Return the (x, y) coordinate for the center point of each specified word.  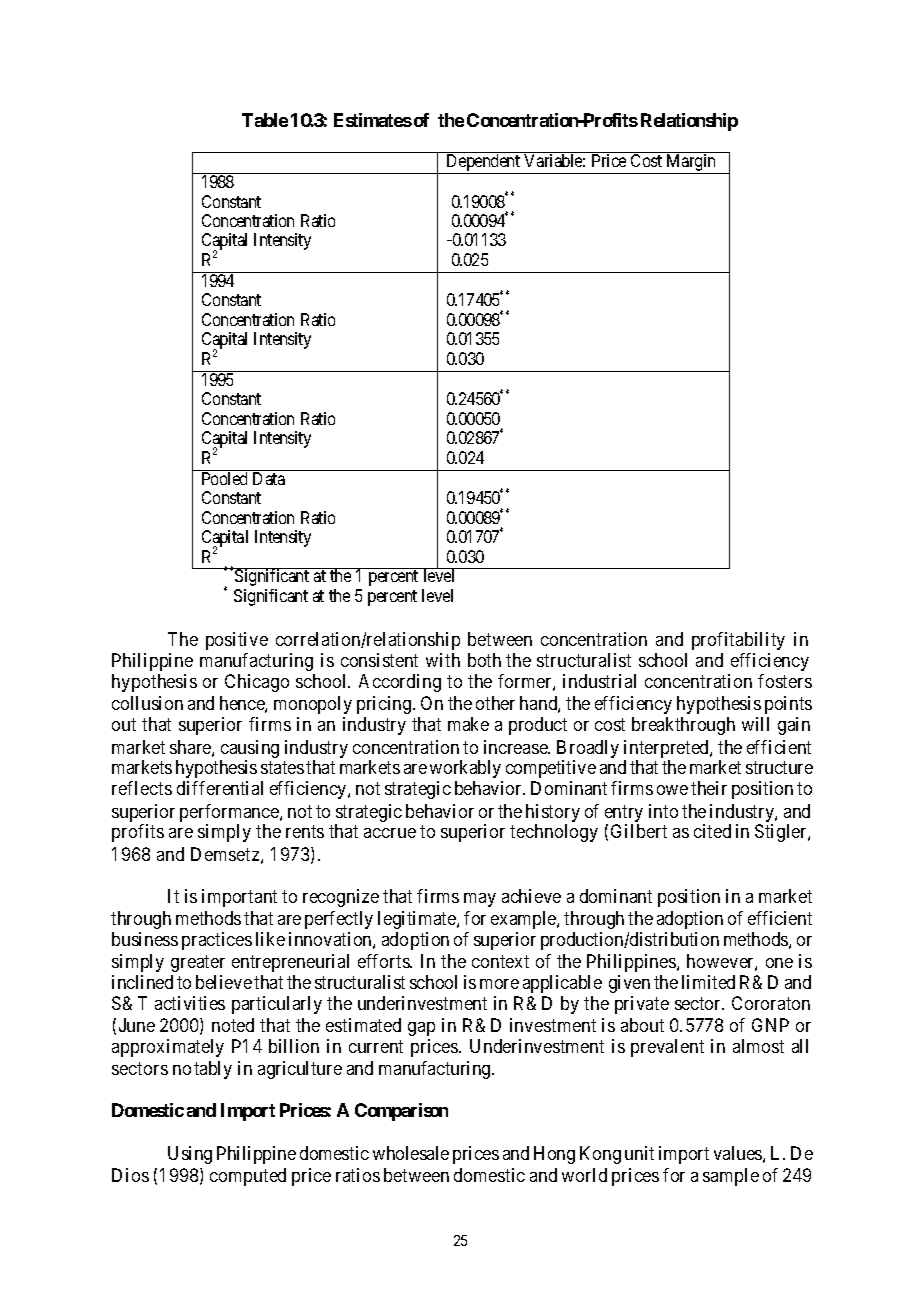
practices (217, 941)
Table (265, 120)
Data (269, 478)
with (443, 660)
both (484, 660)
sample (731, 1177)
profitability (738, 641)
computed (248, 1177)
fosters (785, 681)
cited (712, 831)
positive (237, 641)
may (480, 900)
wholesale (411, 1153)
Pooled (224, 478)
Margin (691, 164)
